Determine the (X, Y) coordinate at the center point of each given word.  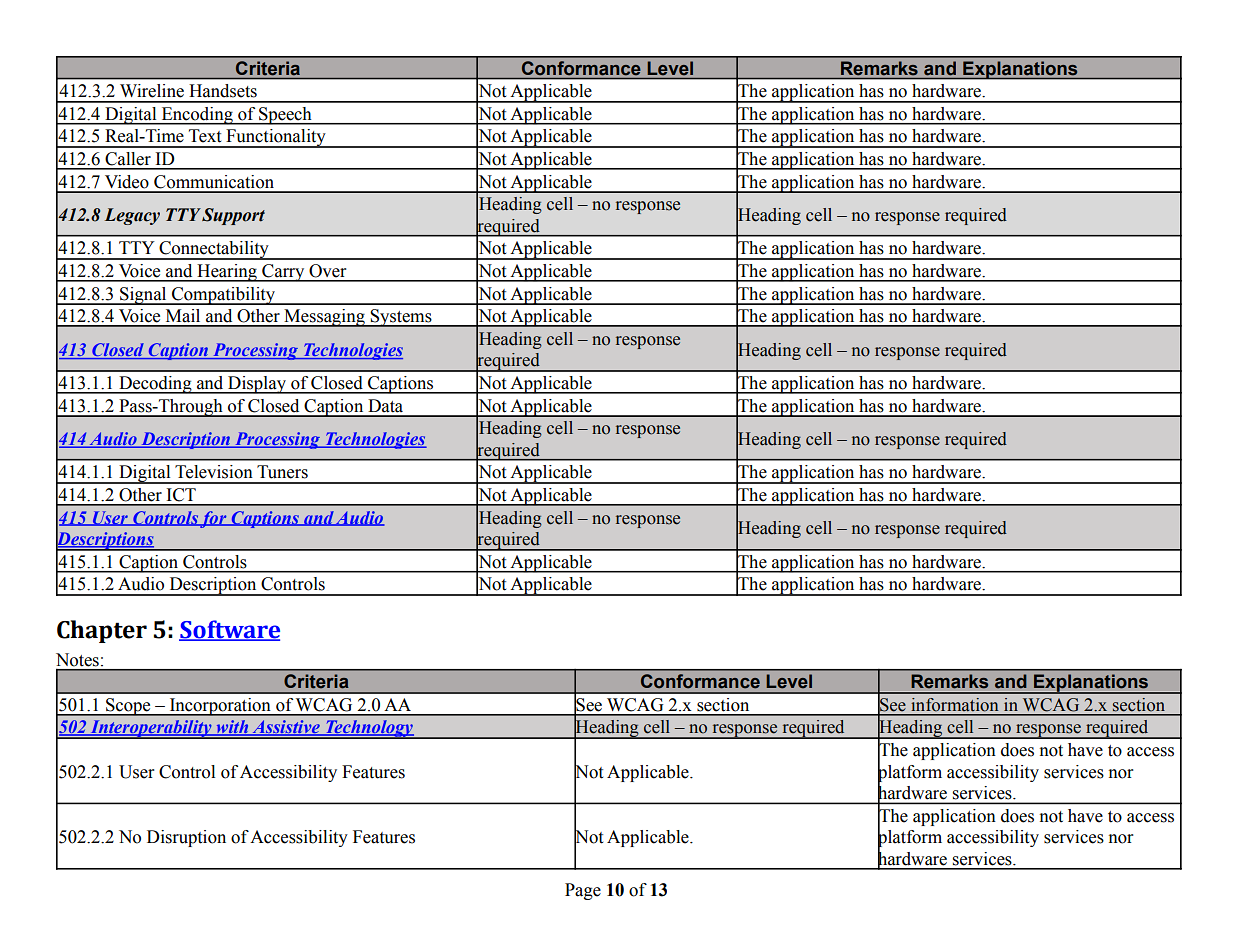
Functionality (276, 138)
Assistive (286, 728)
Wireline (152, 91)
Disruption (186, 838)
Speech (285, 116)
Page (583, 891)
